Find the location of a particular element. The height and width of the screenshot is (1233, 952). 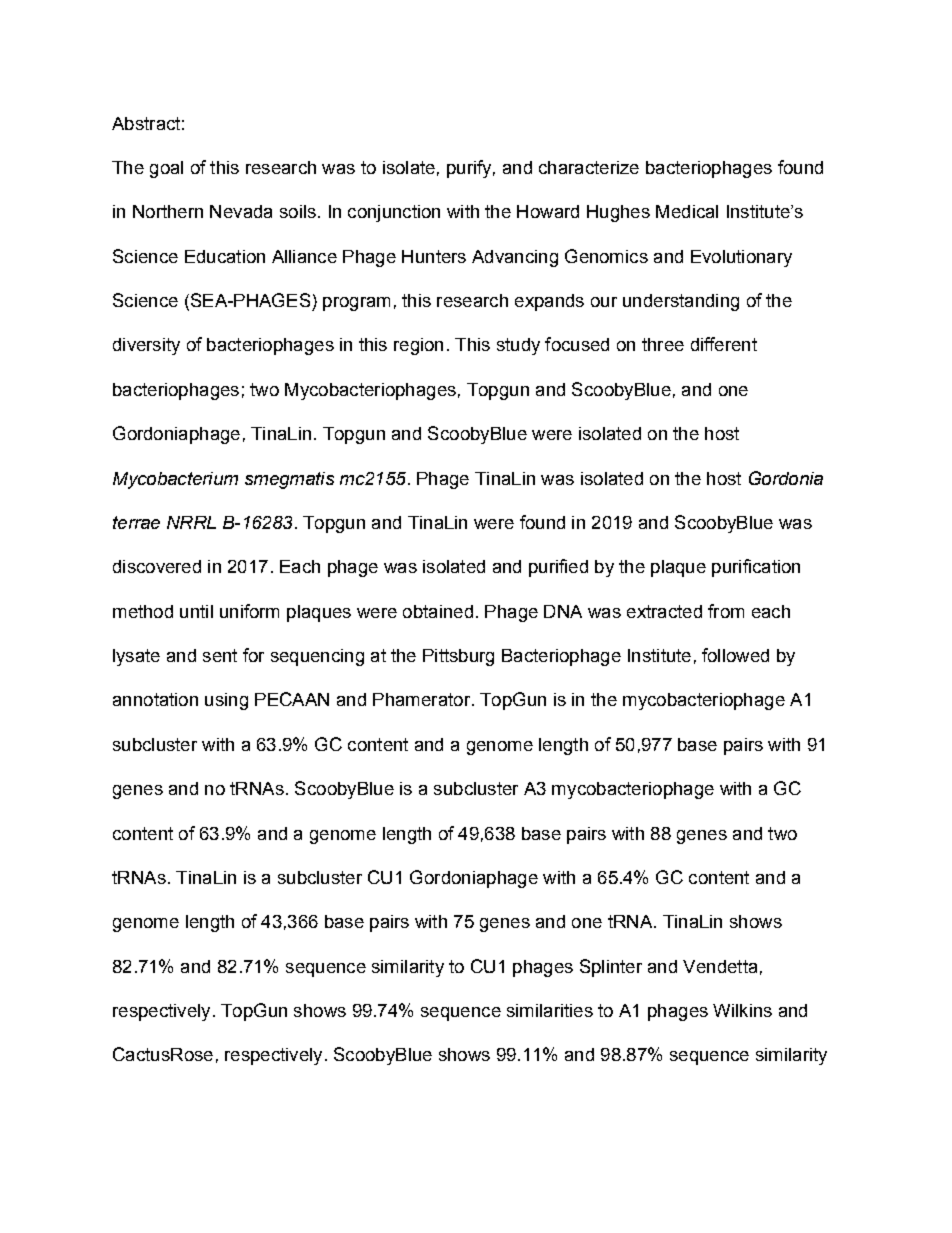

Medical is located at coordinates (687, 211).
